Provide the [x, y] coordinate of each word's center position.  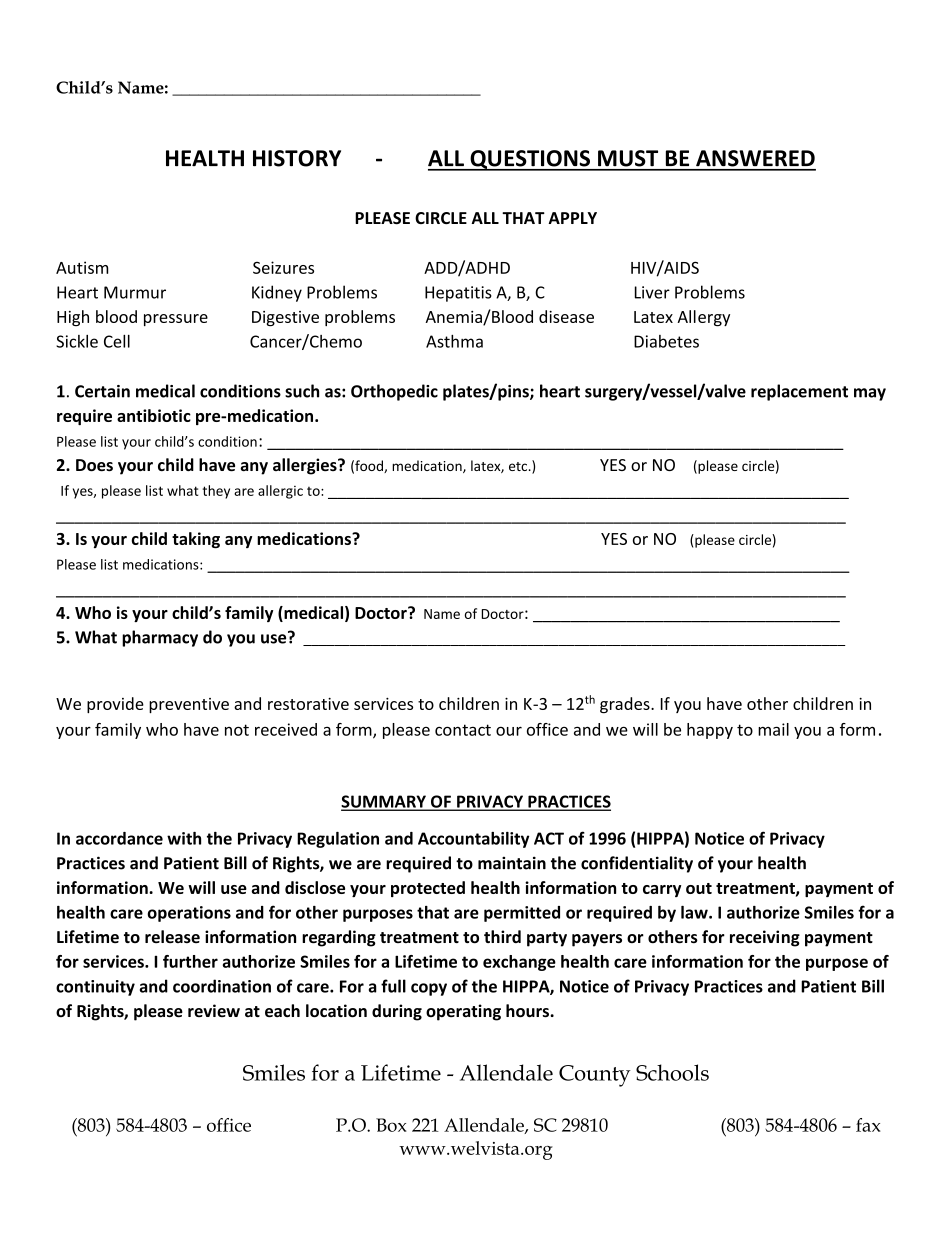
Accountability [473, 840]
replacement [799, 392]
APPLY [572, 218]
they [216, 492]
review [214, 1010]
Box [391, 1125]
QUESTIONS [530, 160]
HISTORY [297, 158]
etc [519, 466]
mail [773, 729]
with [184, 838]
